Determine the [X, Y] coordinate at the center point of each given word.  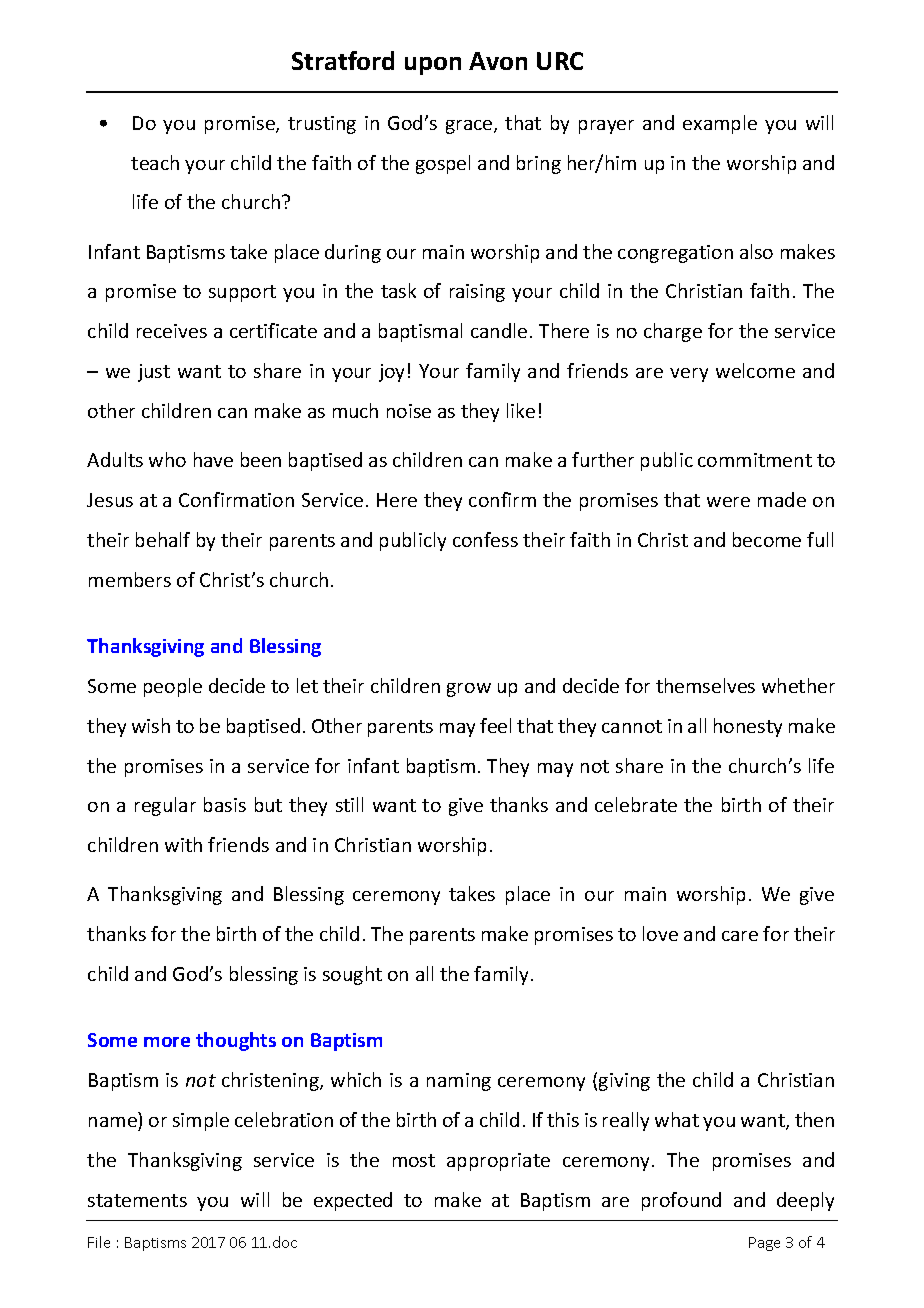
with [183, 844]
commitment [755, 460]
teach [155, 162]
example [720, 124]
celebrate [636, 804]
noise [409, 411]
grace [470, 127]
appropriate [498, 1162]
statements [137, 1200]
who [167, 459]
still [349, 804]
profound [681, 1201]
